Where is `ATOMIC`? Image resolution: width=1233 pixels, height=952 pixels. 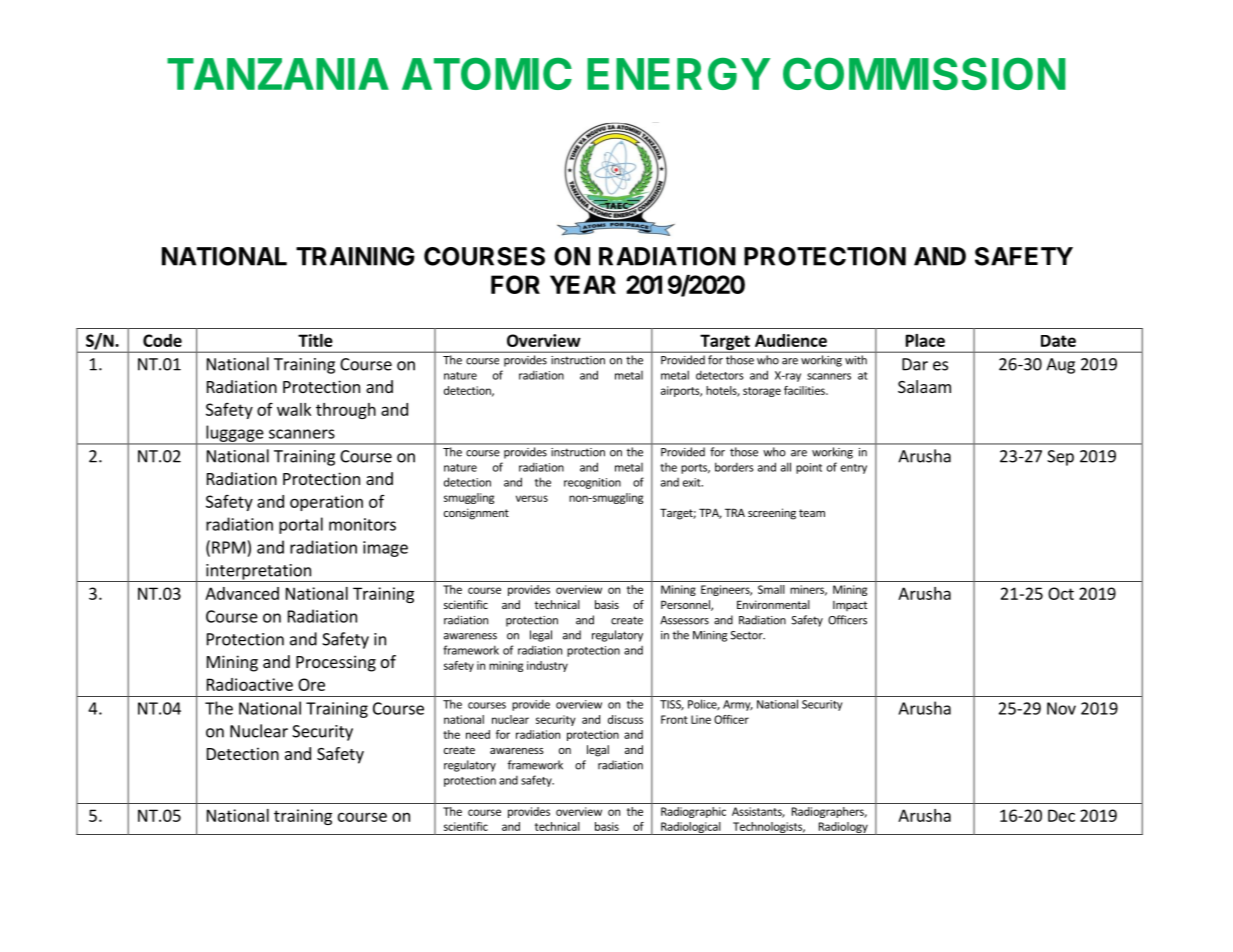
ATOMIC is located at coordinates (487, 73).
